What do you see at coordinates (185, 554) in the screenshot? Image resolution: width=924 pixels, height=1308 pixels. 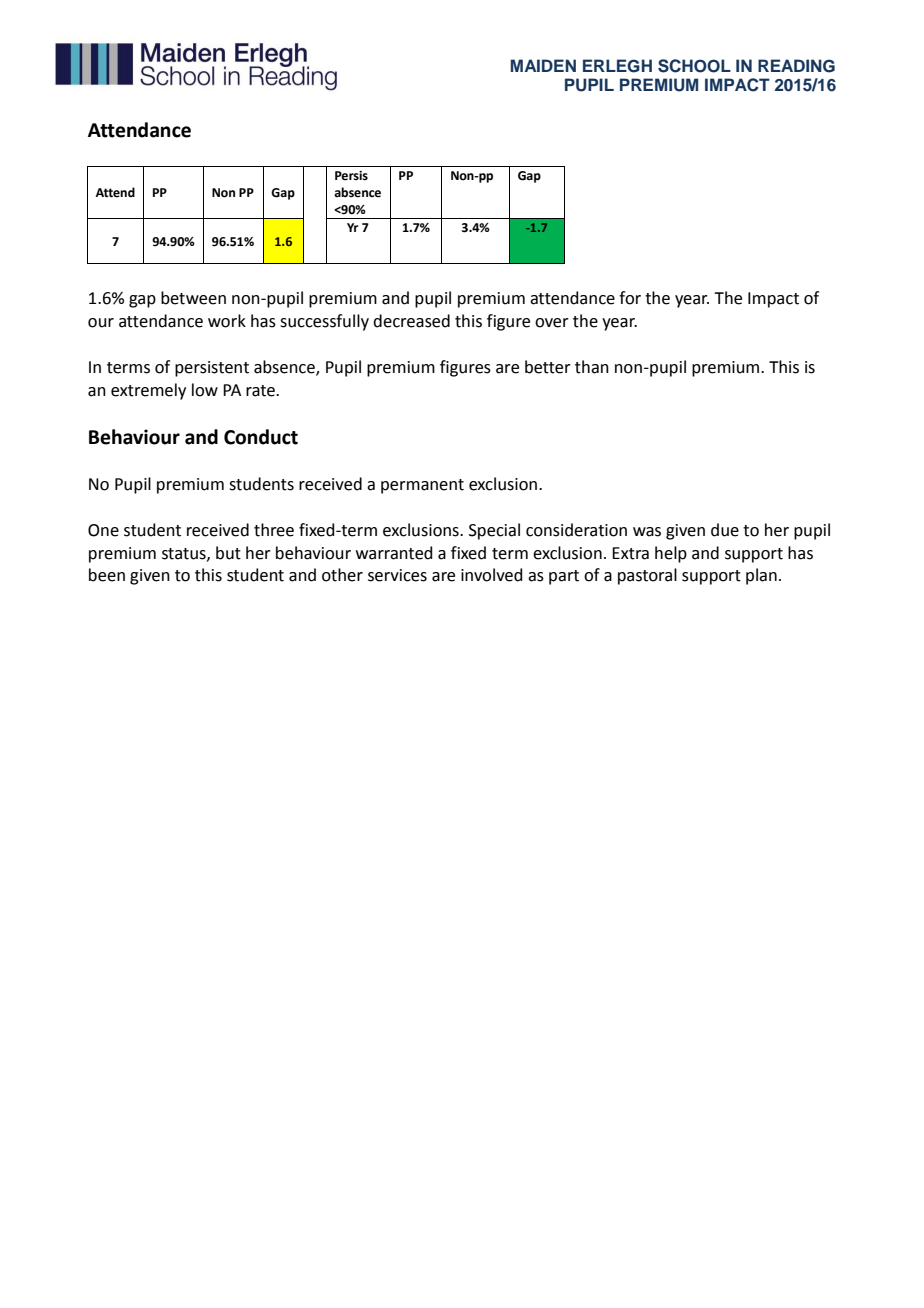 I see `status` at bounding box center [185, 554].
